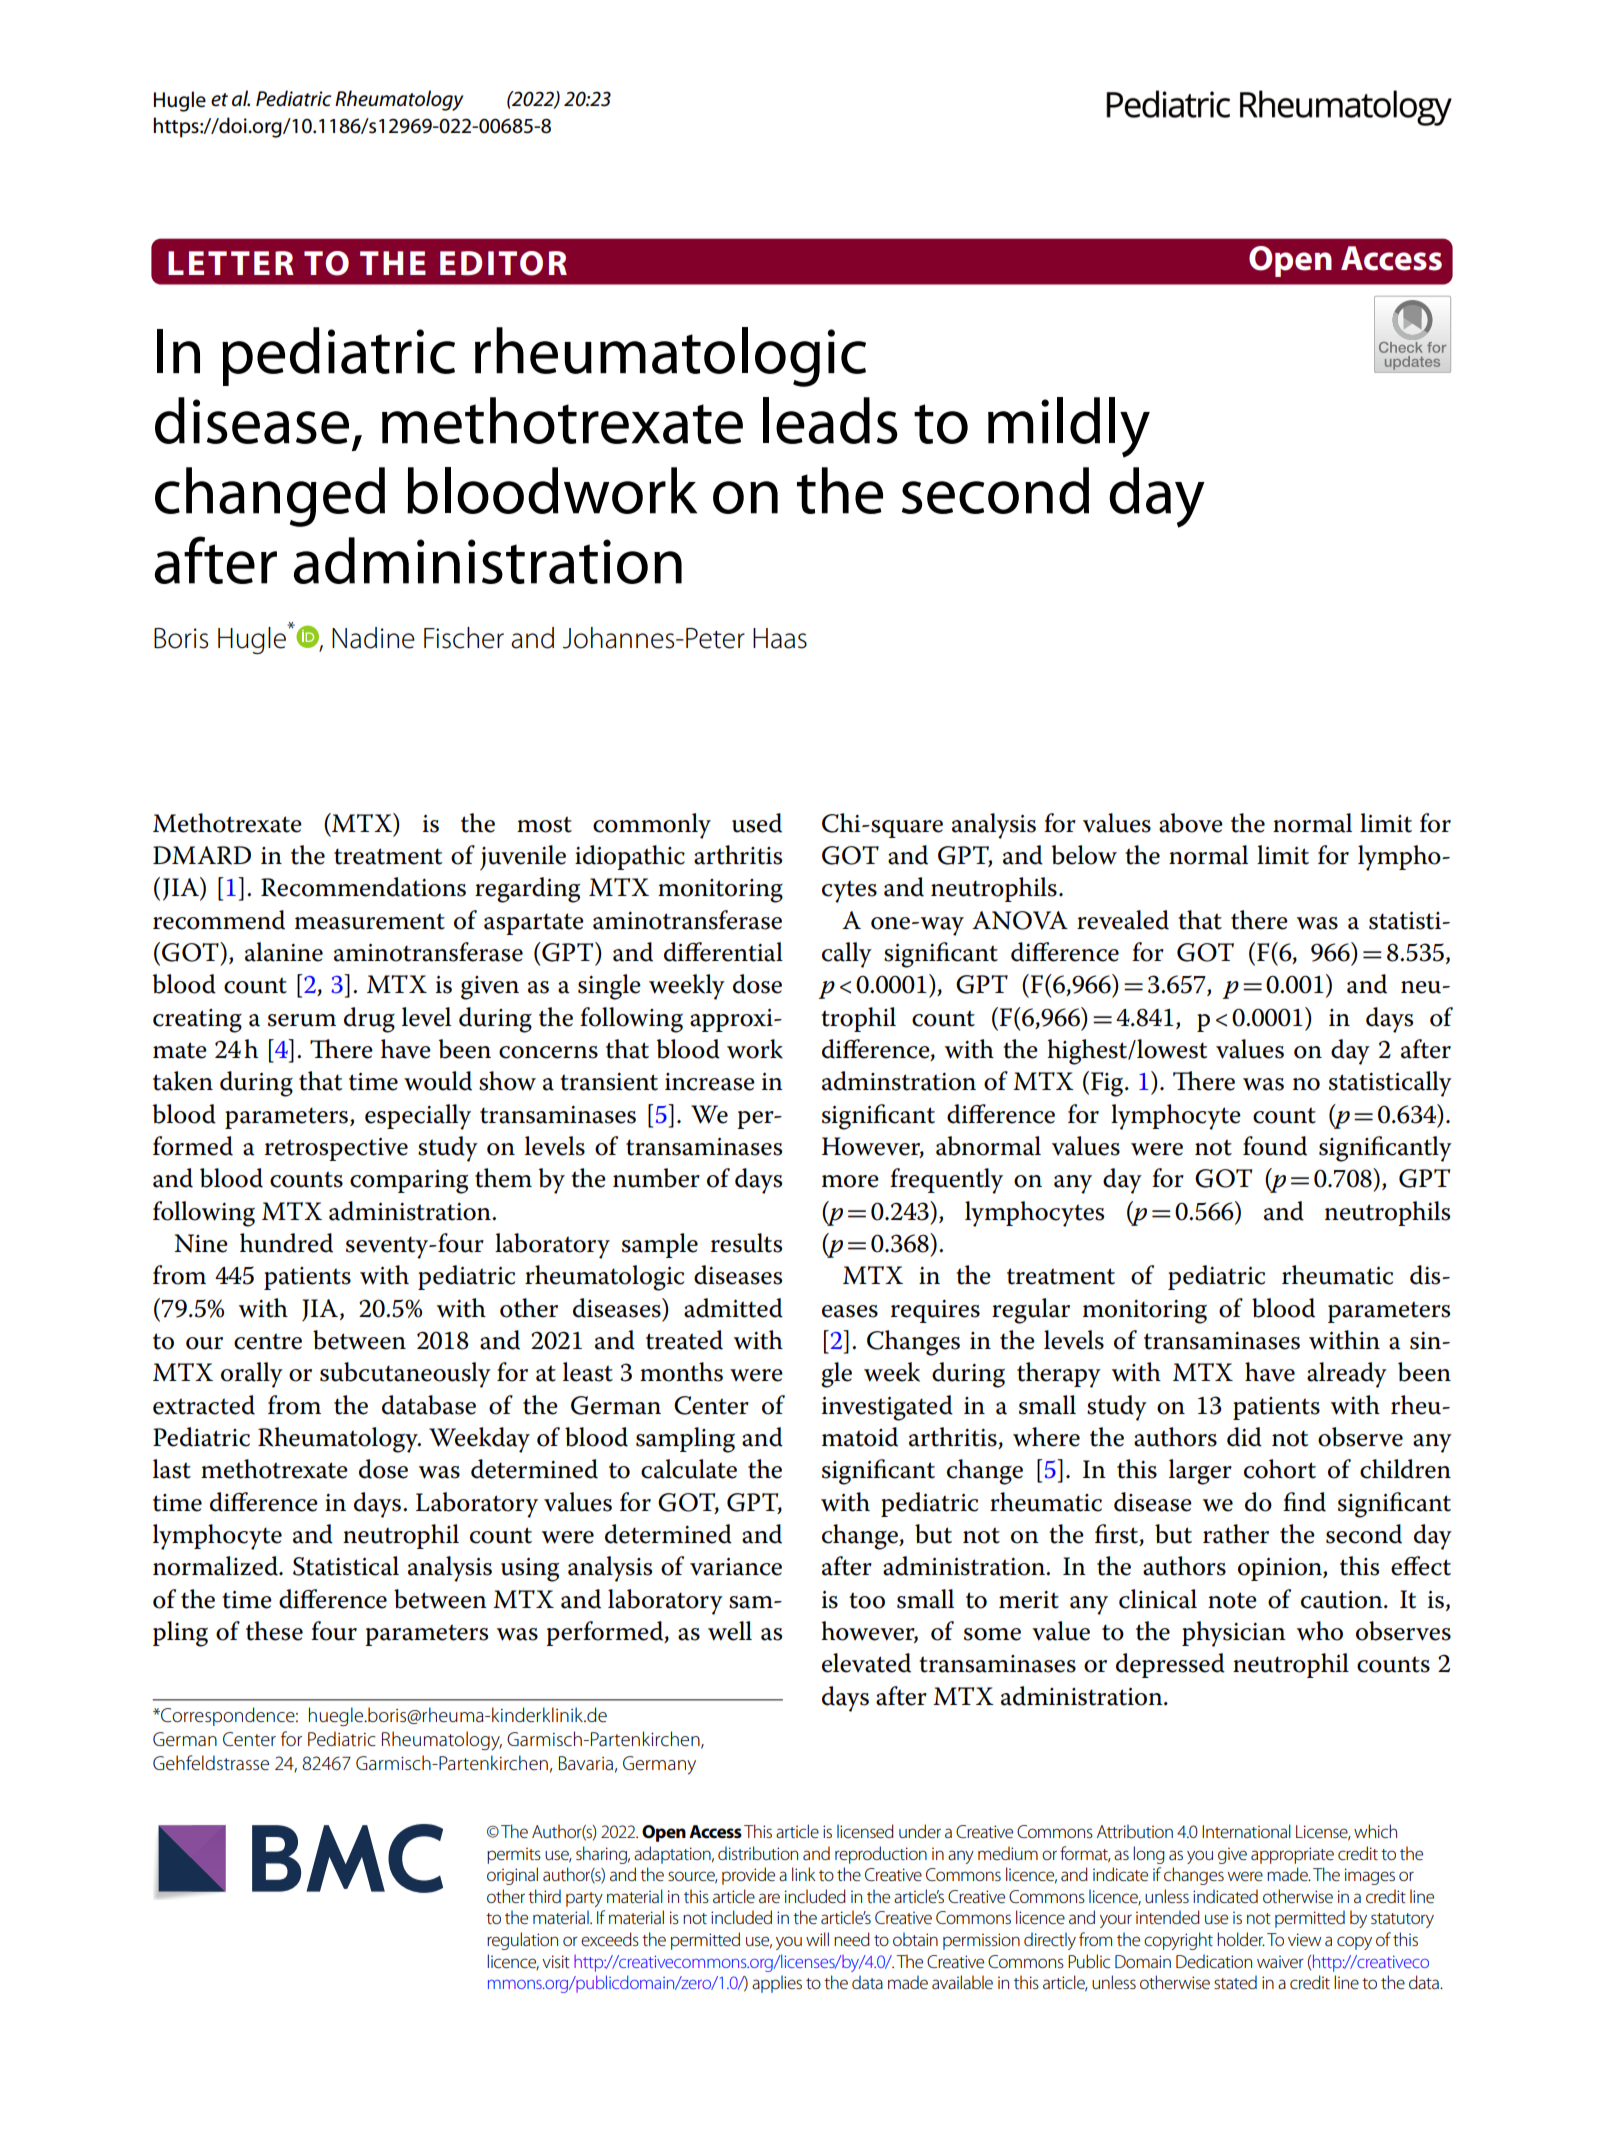  I want to click on increase, so click(710, 1082).
